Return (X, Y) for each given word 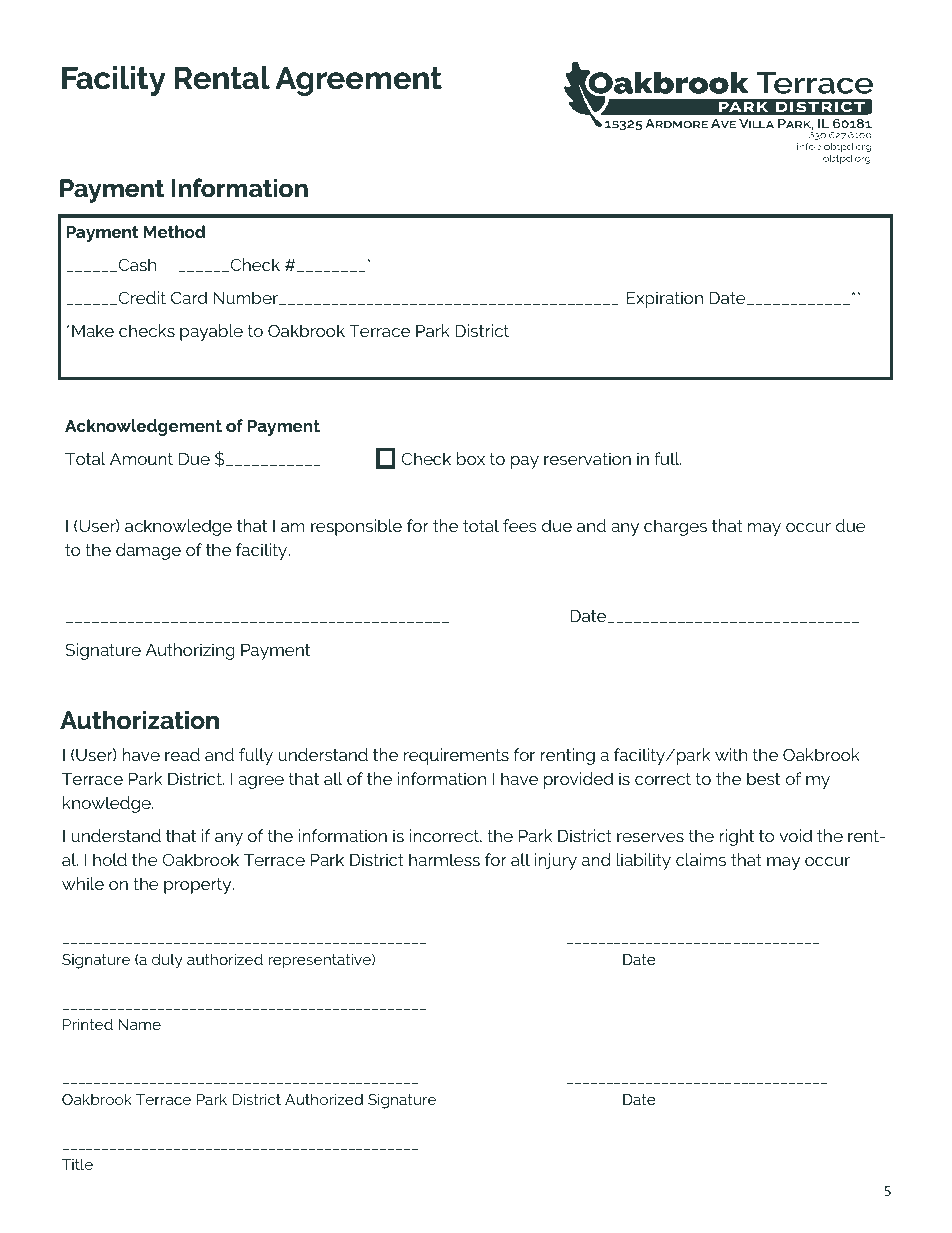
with (731, 754)
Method (174, 231)
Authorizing (190, 651)
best (763, 778)
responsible (356, 527)
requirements (456, 756)
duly (167, 961)
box (471, 458)
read (182, 754)
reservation (587, 458)
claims (701, 859)
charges (675, 527)
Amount (141, 459)
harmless (444, 859)
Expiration (665, 299)
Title (77, 1164)
